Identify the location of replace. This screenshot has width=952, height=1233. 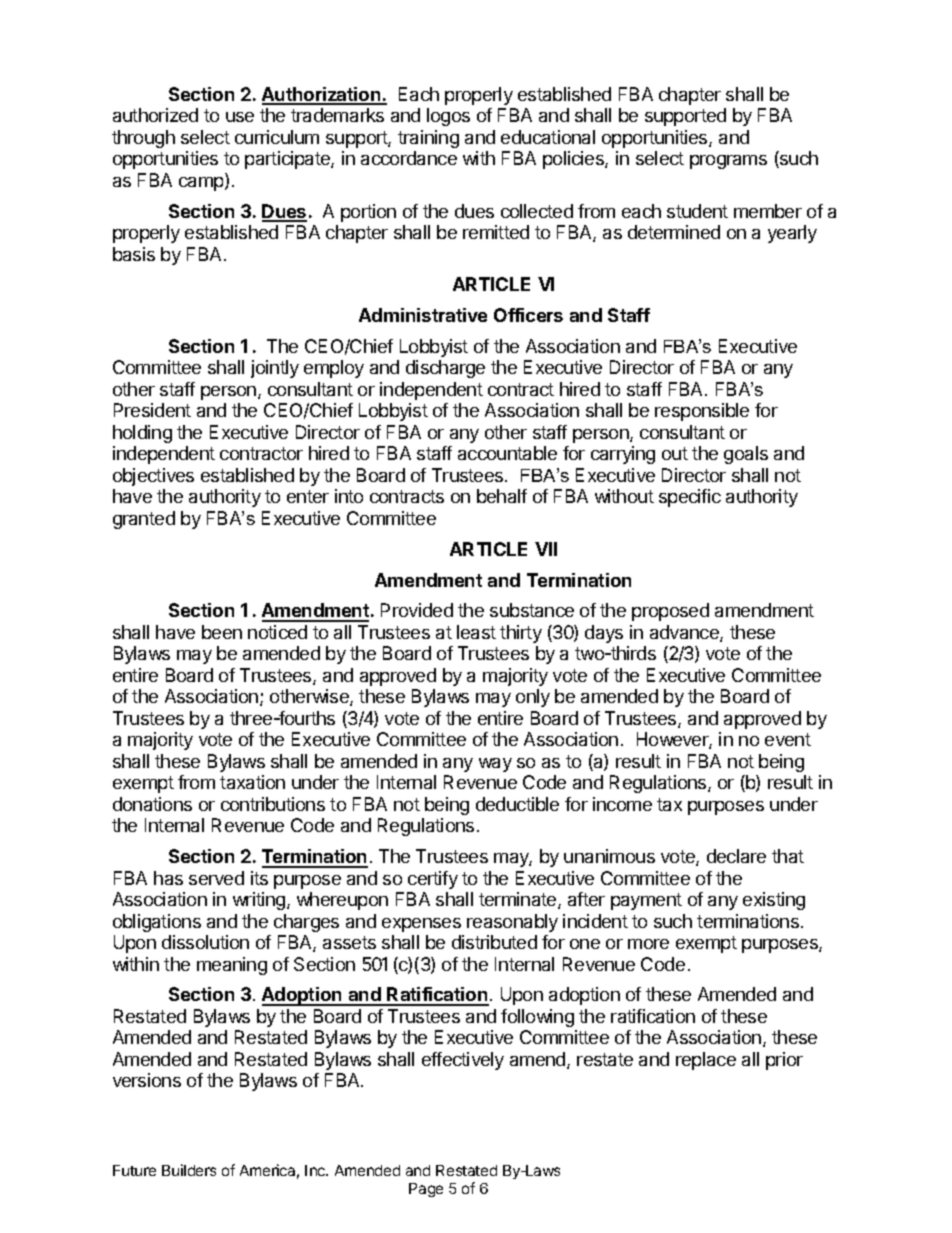
(706, 1061).
